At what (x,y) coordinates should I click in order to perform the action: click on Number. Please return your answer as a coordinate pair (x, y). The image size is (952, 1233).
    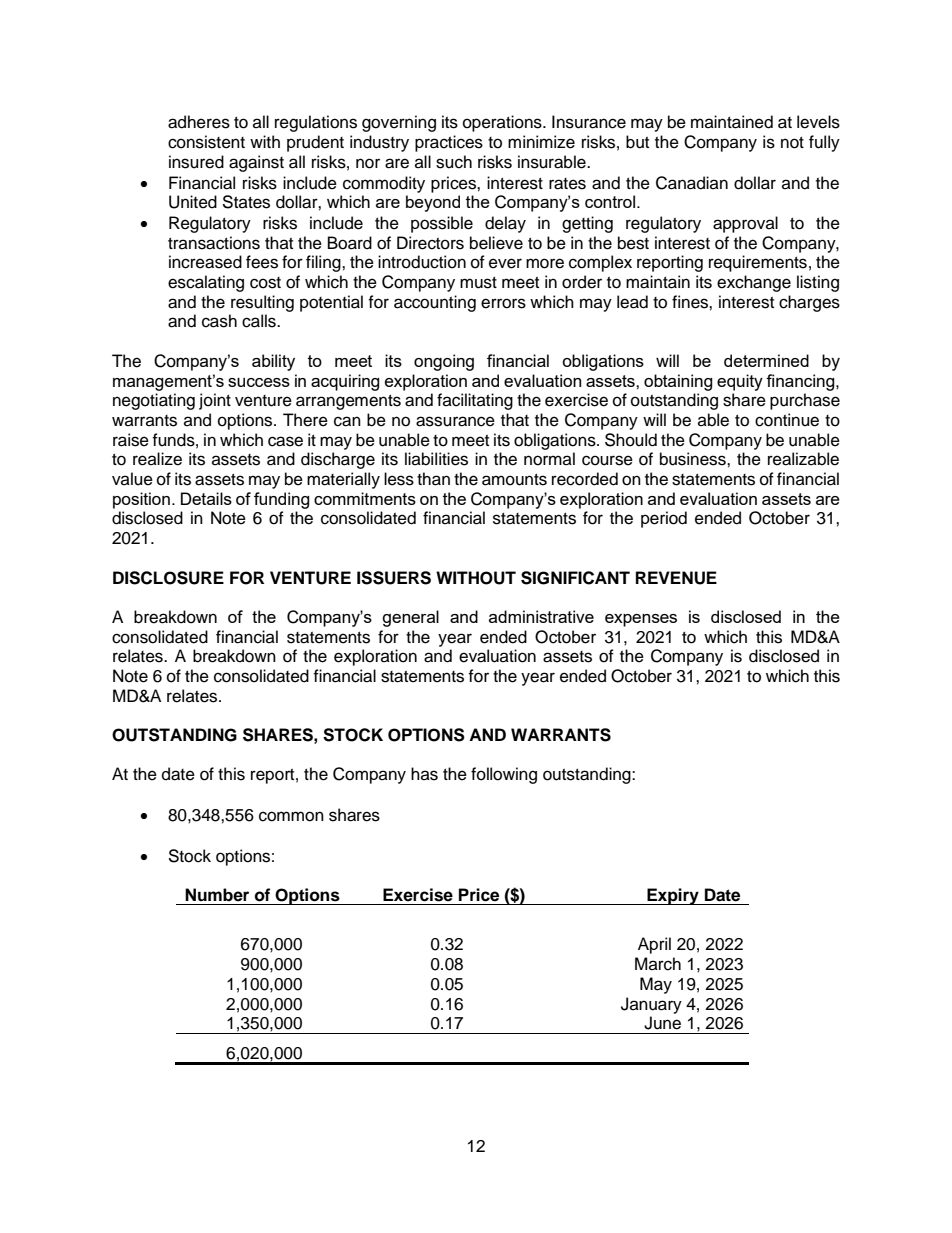
    Looking at the image, I should click on (217, 895).
